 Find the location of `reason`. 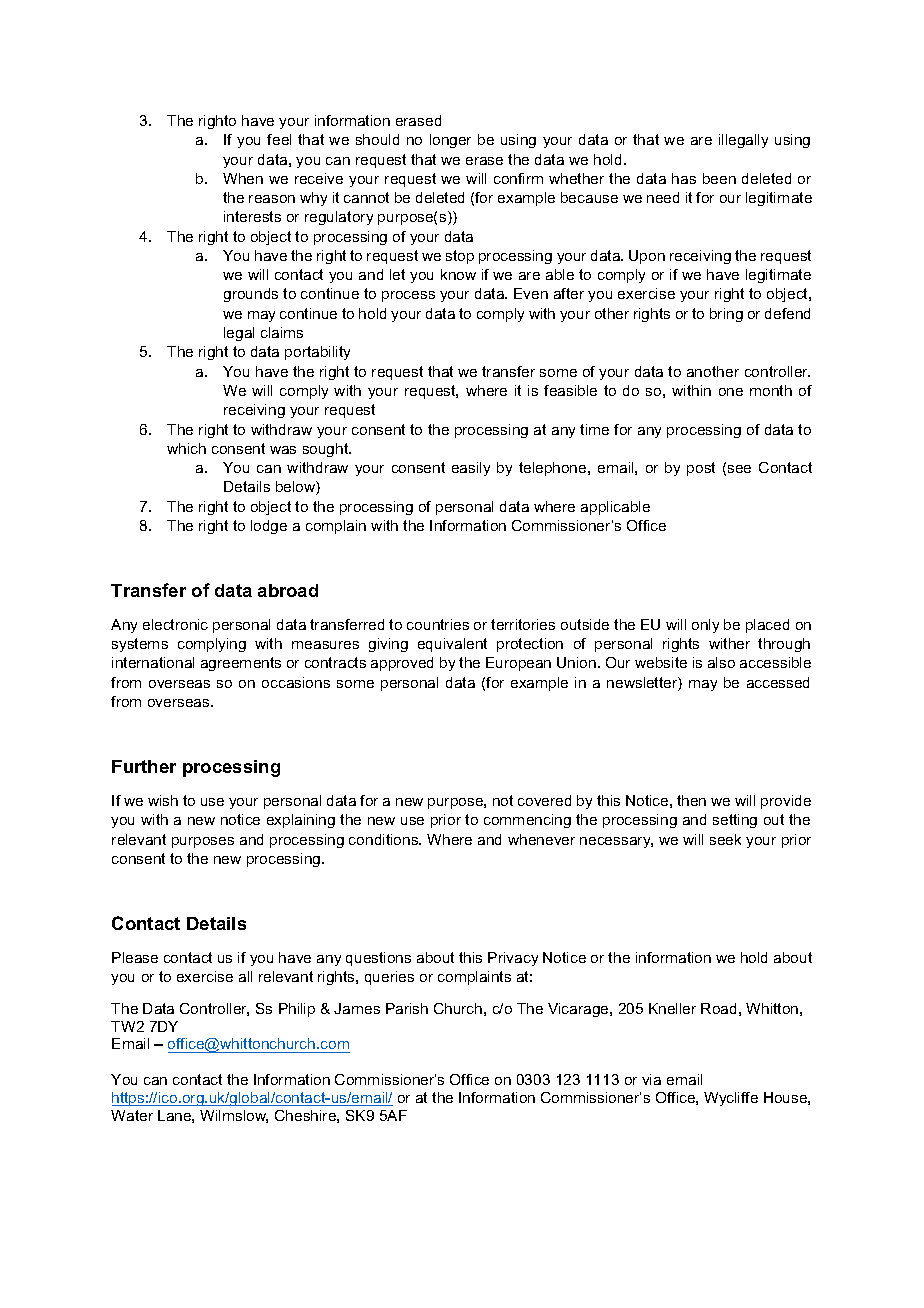

reason is located at coordinates (272, 199).
